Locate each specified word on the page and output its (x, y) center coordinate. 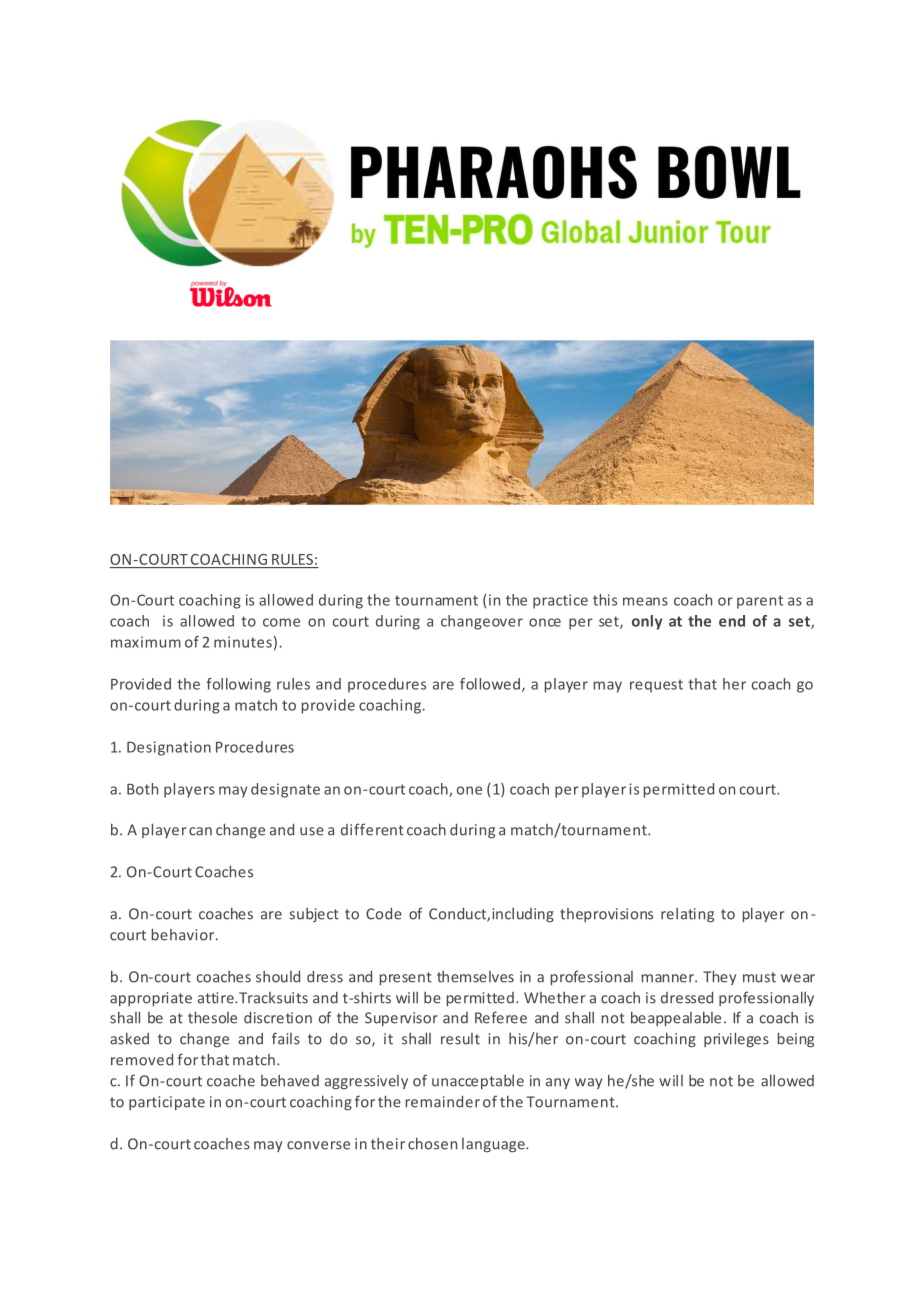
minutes (243, 642)
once (545, 622)
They (719, 977)
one (469, 790)
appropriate (151, 999)
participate (167, 1103)
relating (687, 915)
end (732, 621)
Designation (169, 748)
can (200, 831)
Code (384, 913)
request (656, 686)
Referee (501, 1017)
